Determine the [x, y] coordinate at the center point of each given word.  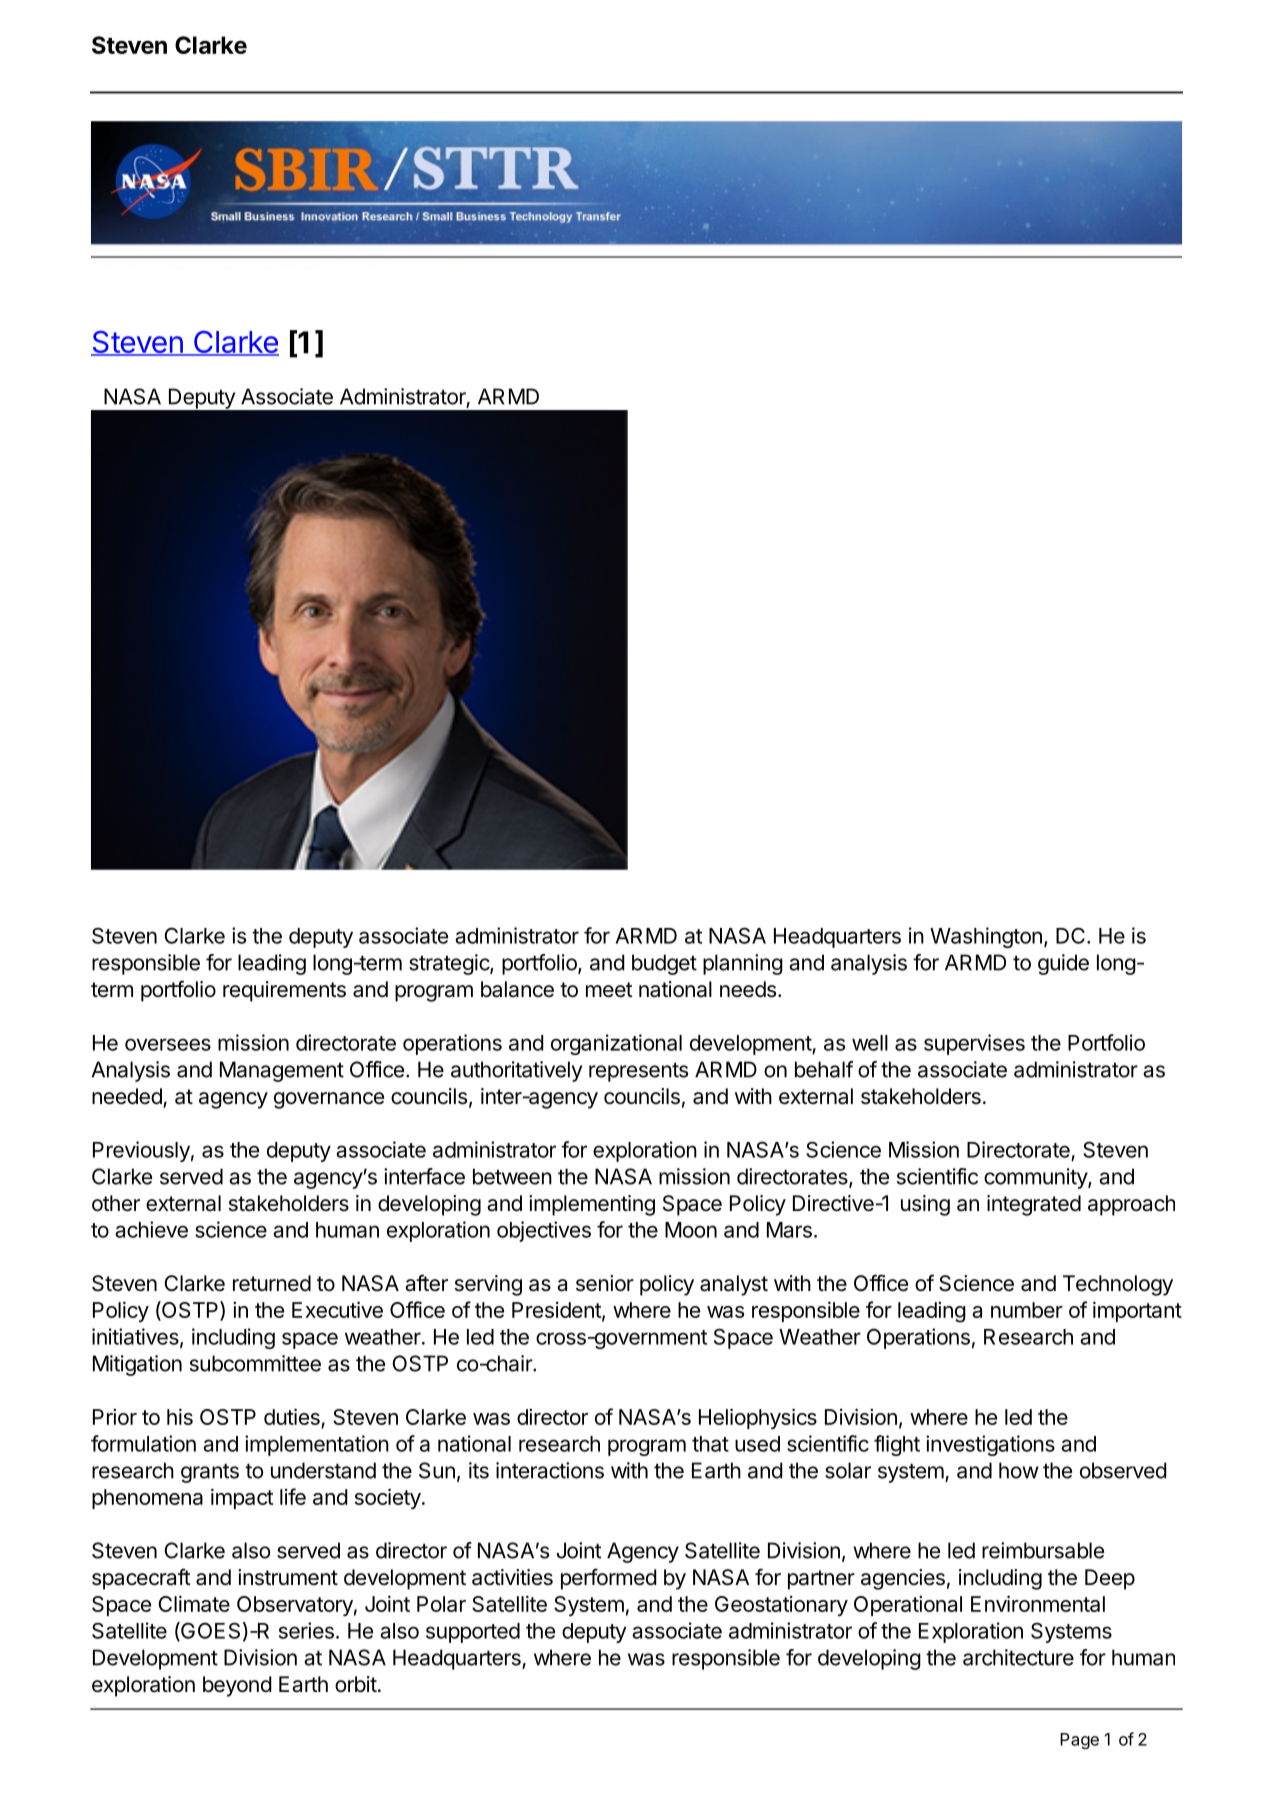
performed [609, 1579]
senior [605, 1283]
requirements [284, 991]
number [1027, 1310]
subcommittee [255, 1363]
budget [664, 964]
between [512, 1176]
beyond [237, 1686]
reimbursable [1043, 1550]
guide [1063, 964]
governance [329, 1100]
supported [473, 1633]
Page [1079, 1741]
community [1036, 1178]
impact [242, 1498]
